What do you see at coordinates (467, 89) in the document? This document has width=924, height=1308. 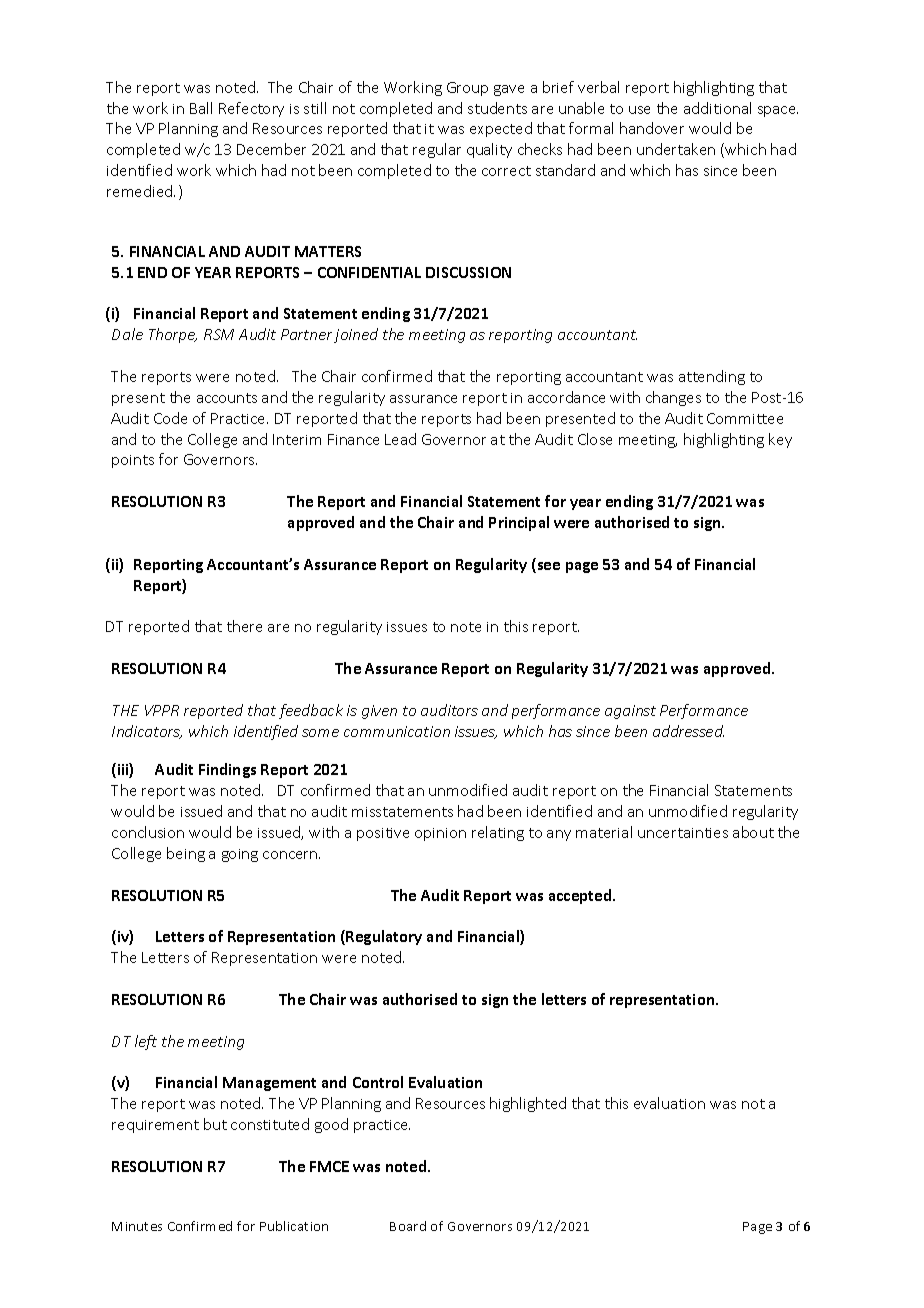 I see `Group` at bounding box center [467, 89].
